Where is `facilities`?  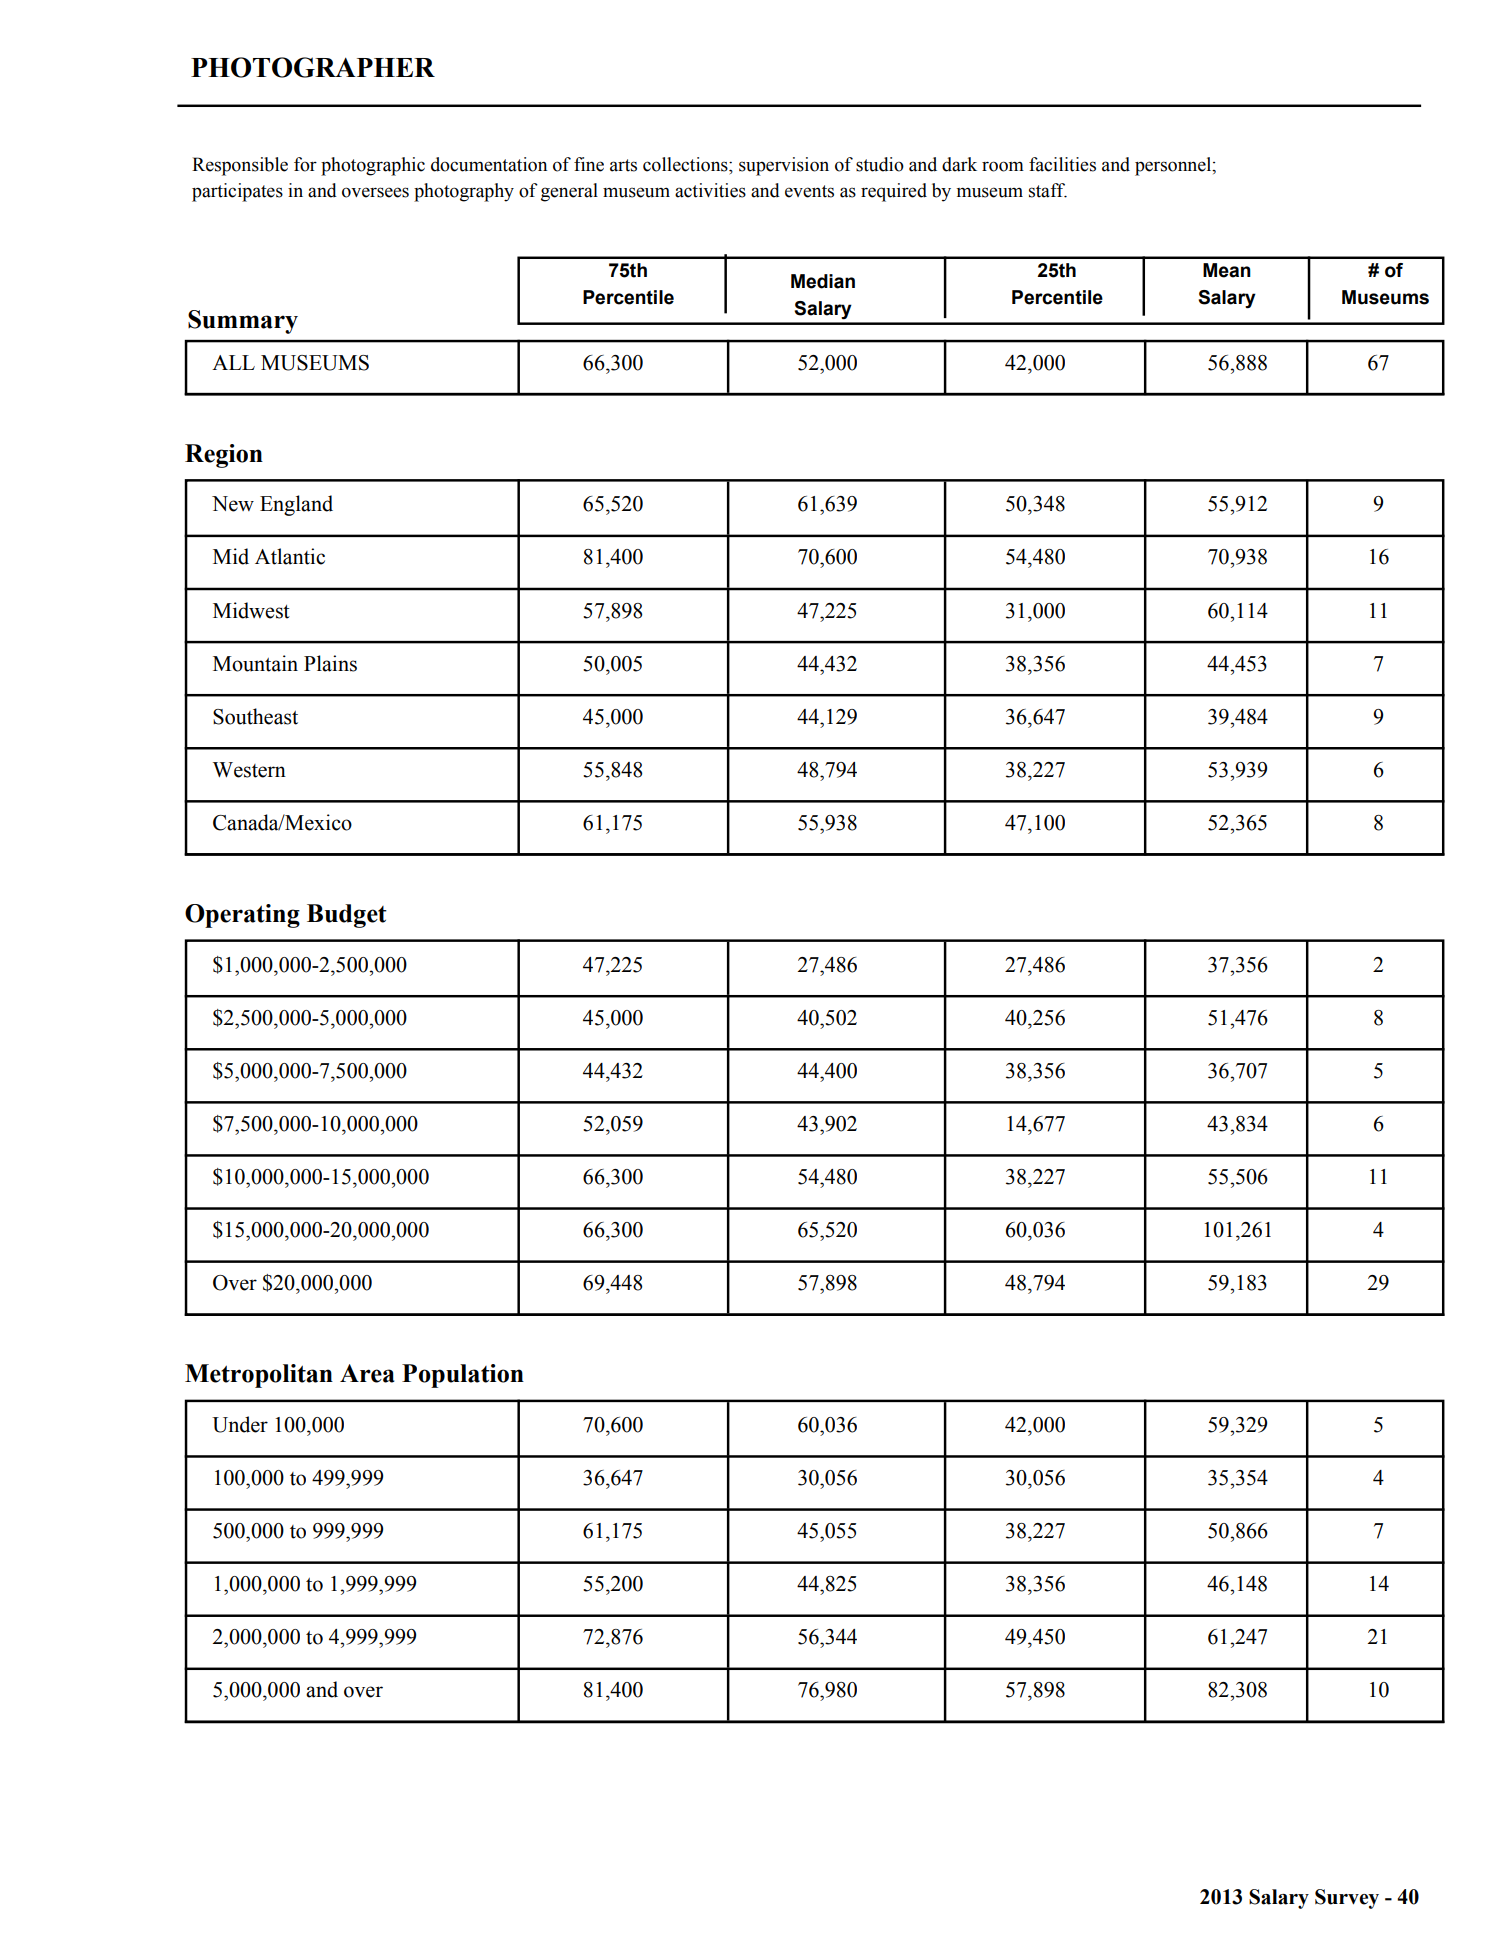
facilities is located at coordinates (1062, 164).
